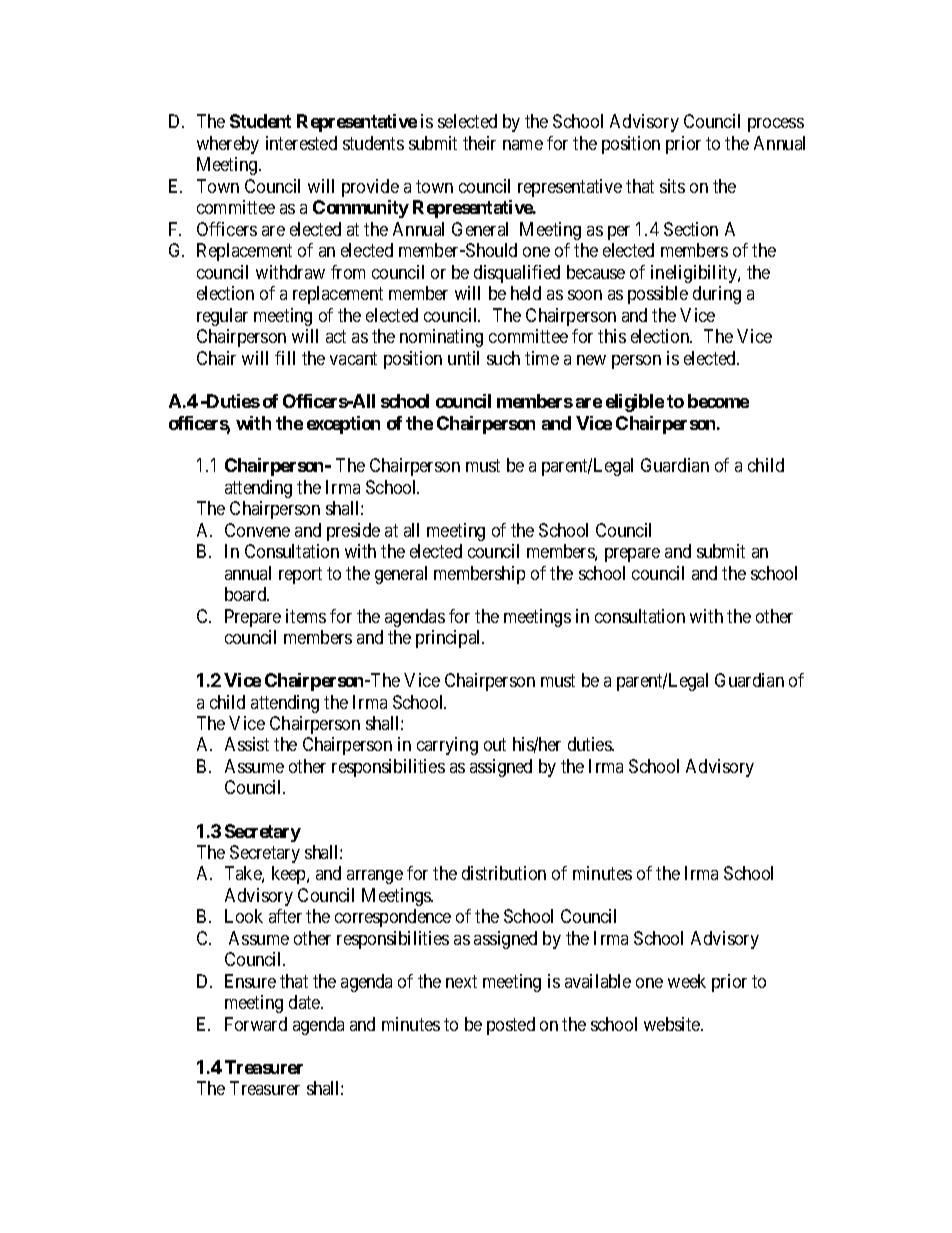  I want to click on week, so click(687, 981).
